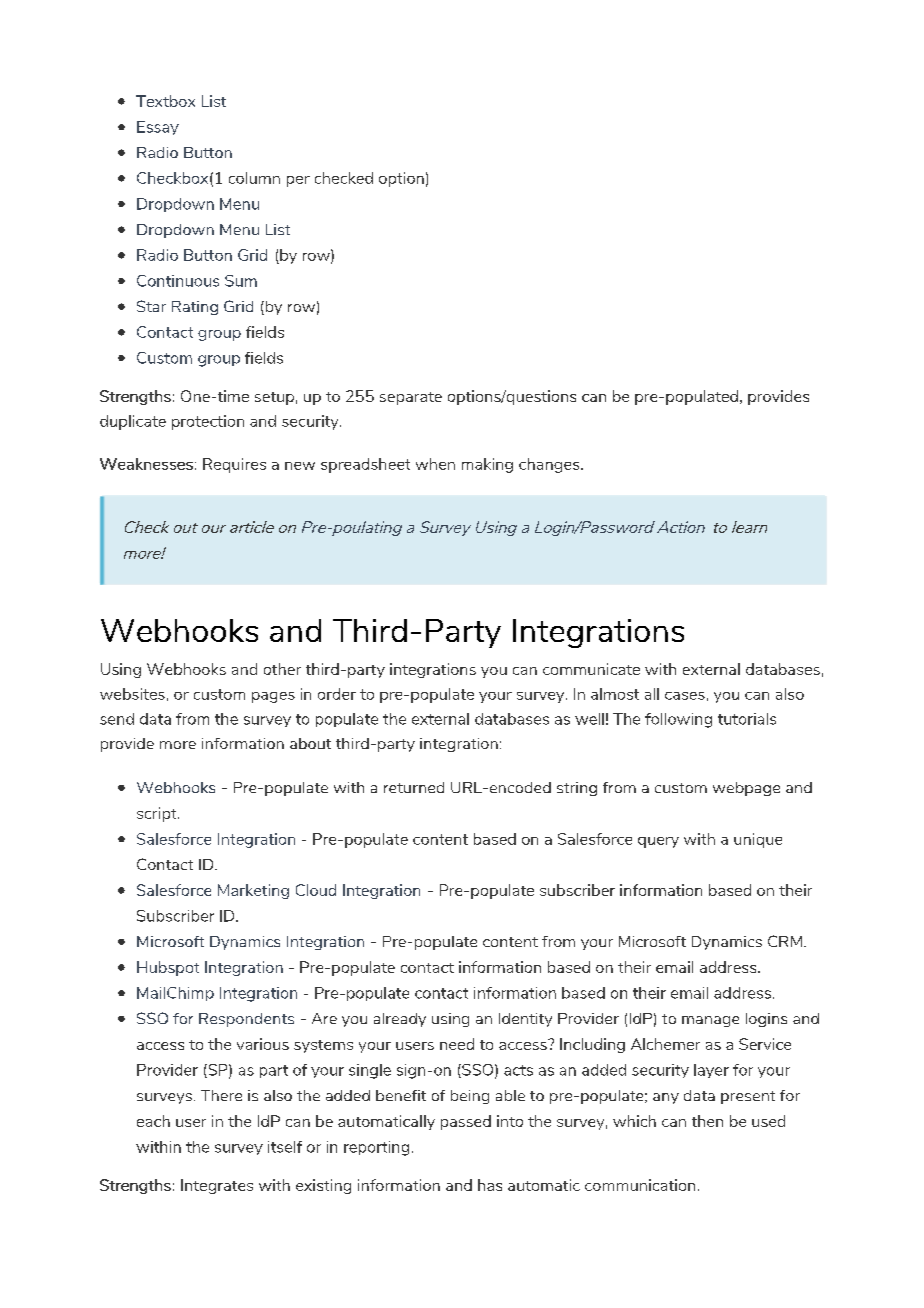 The height and width of the document is (1308, 924). What do you see at coordinates (217, 1186) in the document?
I see `Integrates` at bounding box center [217, 1186].
